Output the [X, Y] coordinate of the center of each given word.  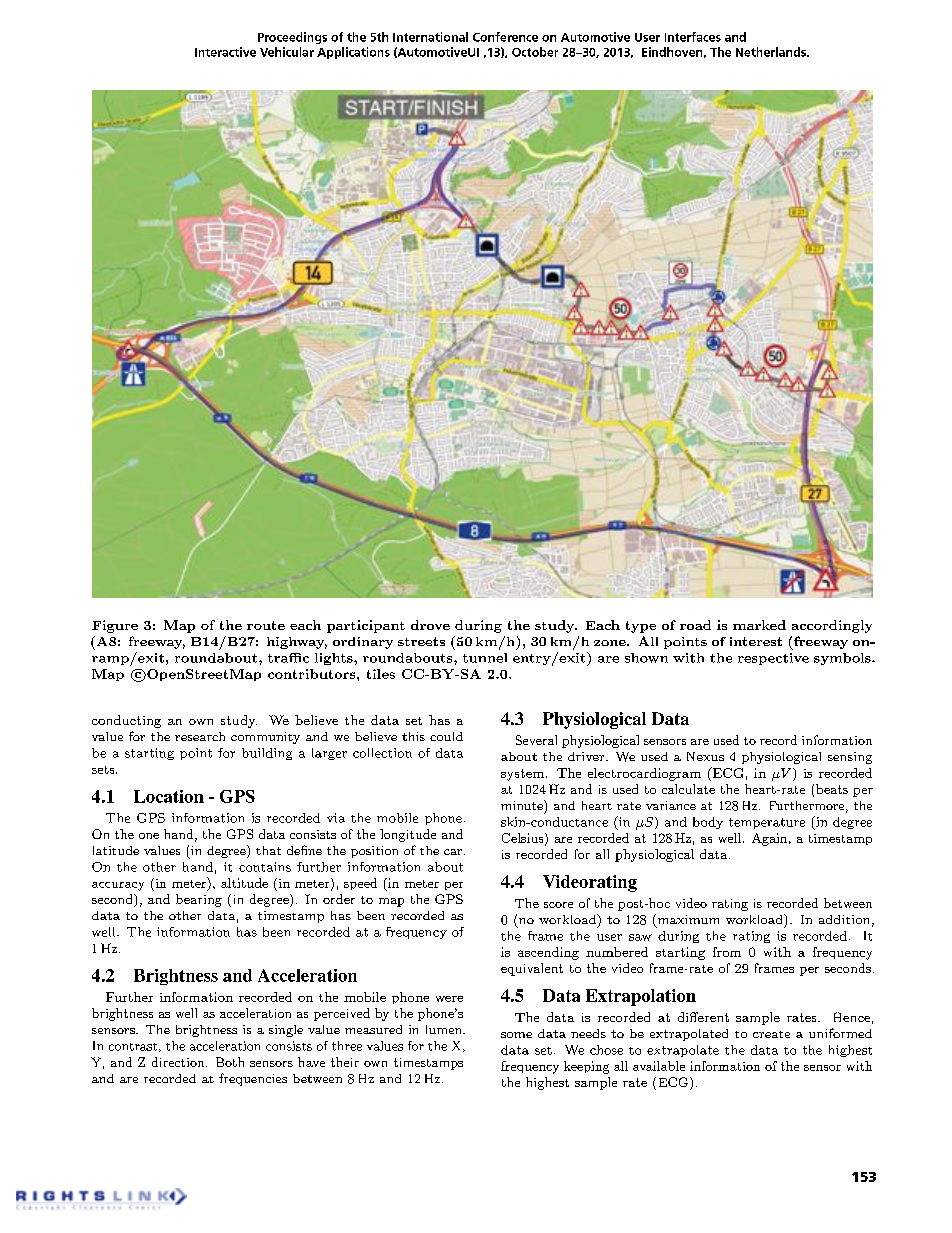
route [266, 625]
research [200, 736]
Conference [505, 37]
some [516, 1035]
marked [759, 625]
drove [430, 625]
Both [230, 1062]
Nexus [705, 756]
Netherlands [772, 52]
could [446, 736]
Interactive [225, 52]
